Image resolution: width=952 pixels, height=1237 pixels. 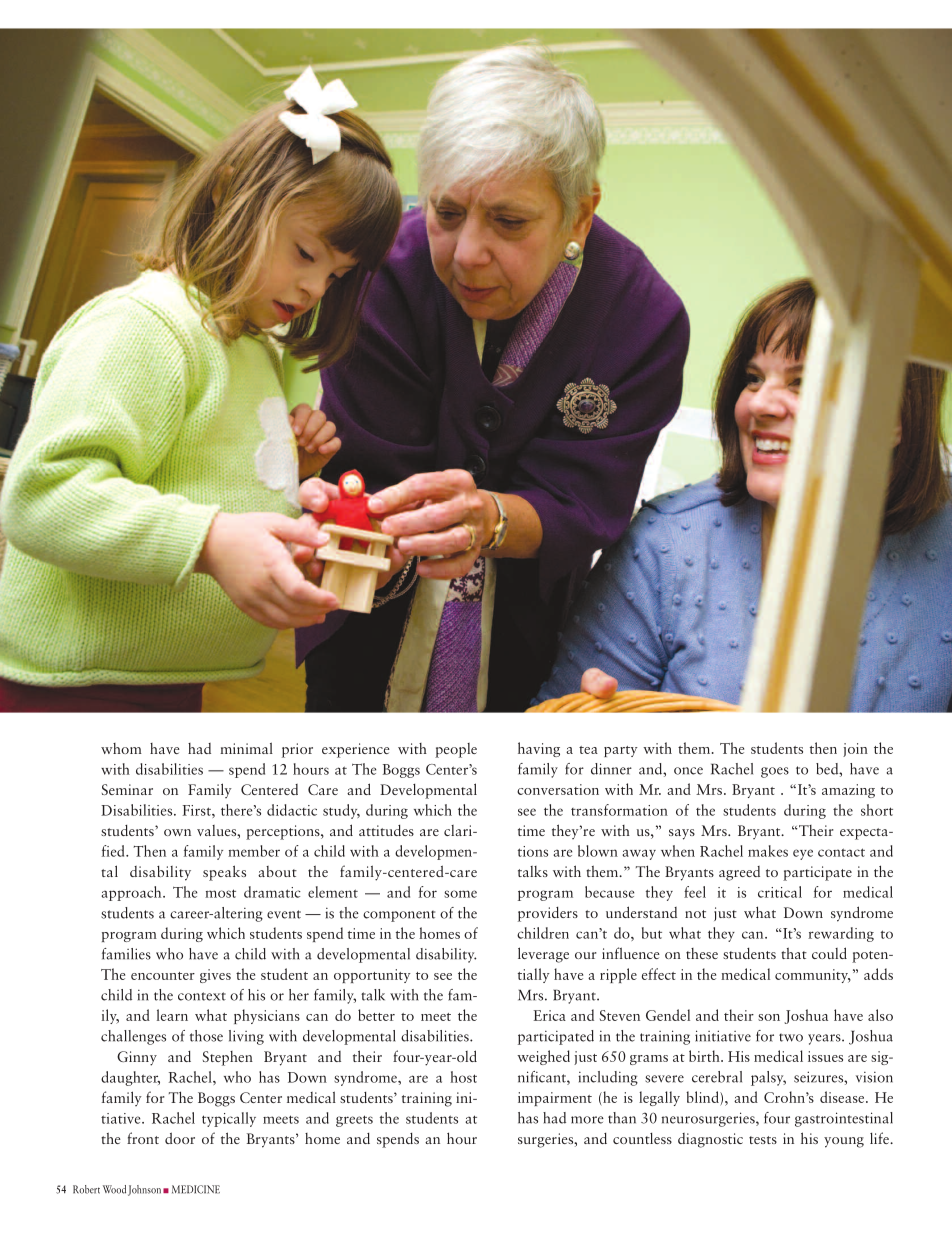 What do you see at coordinates (460, 894) in the screenshot?
I see `some` at bounding box center [460, 894].
